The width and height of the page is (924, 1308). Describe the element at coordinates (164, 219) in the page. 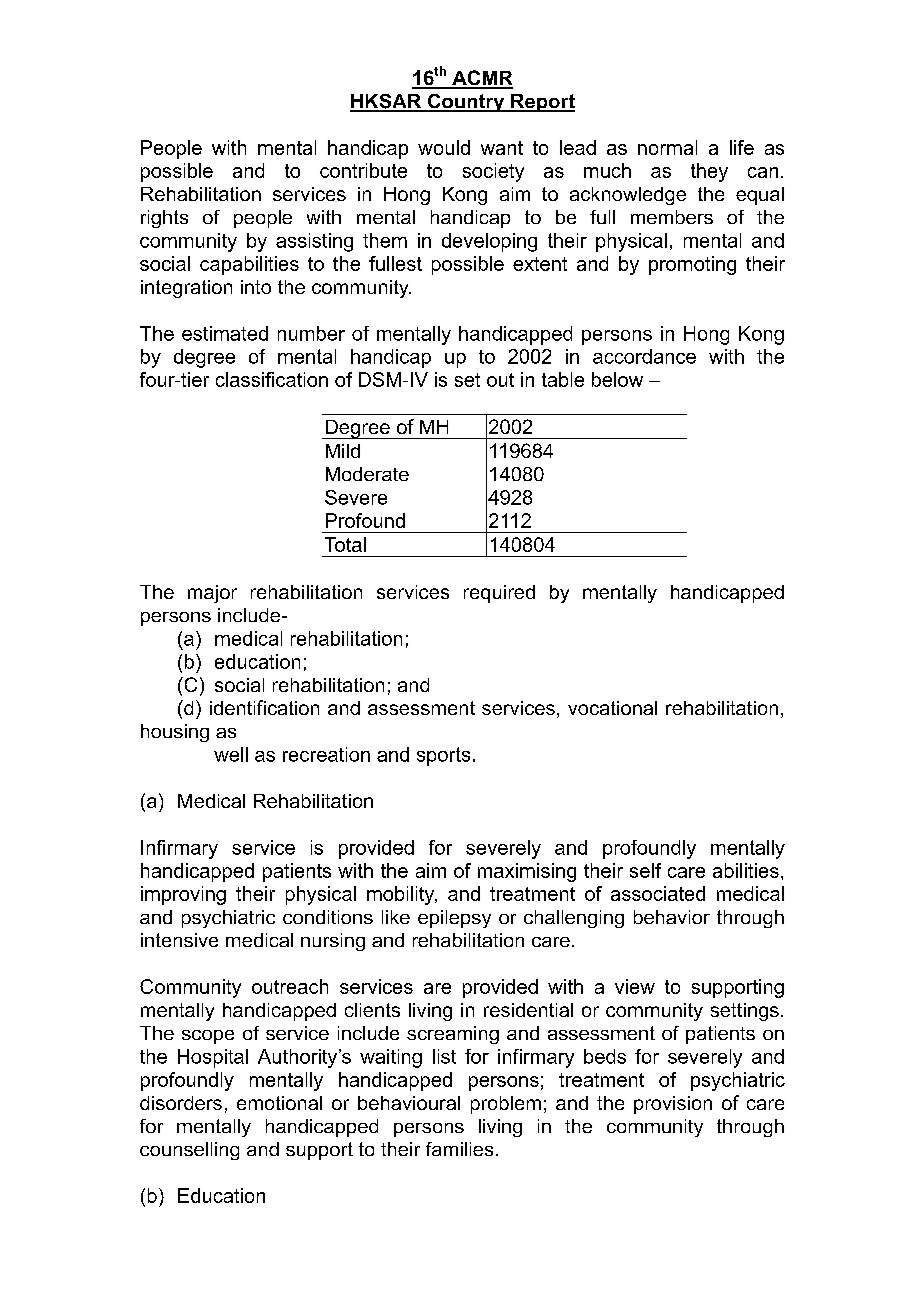

I see `rights` at that location.
